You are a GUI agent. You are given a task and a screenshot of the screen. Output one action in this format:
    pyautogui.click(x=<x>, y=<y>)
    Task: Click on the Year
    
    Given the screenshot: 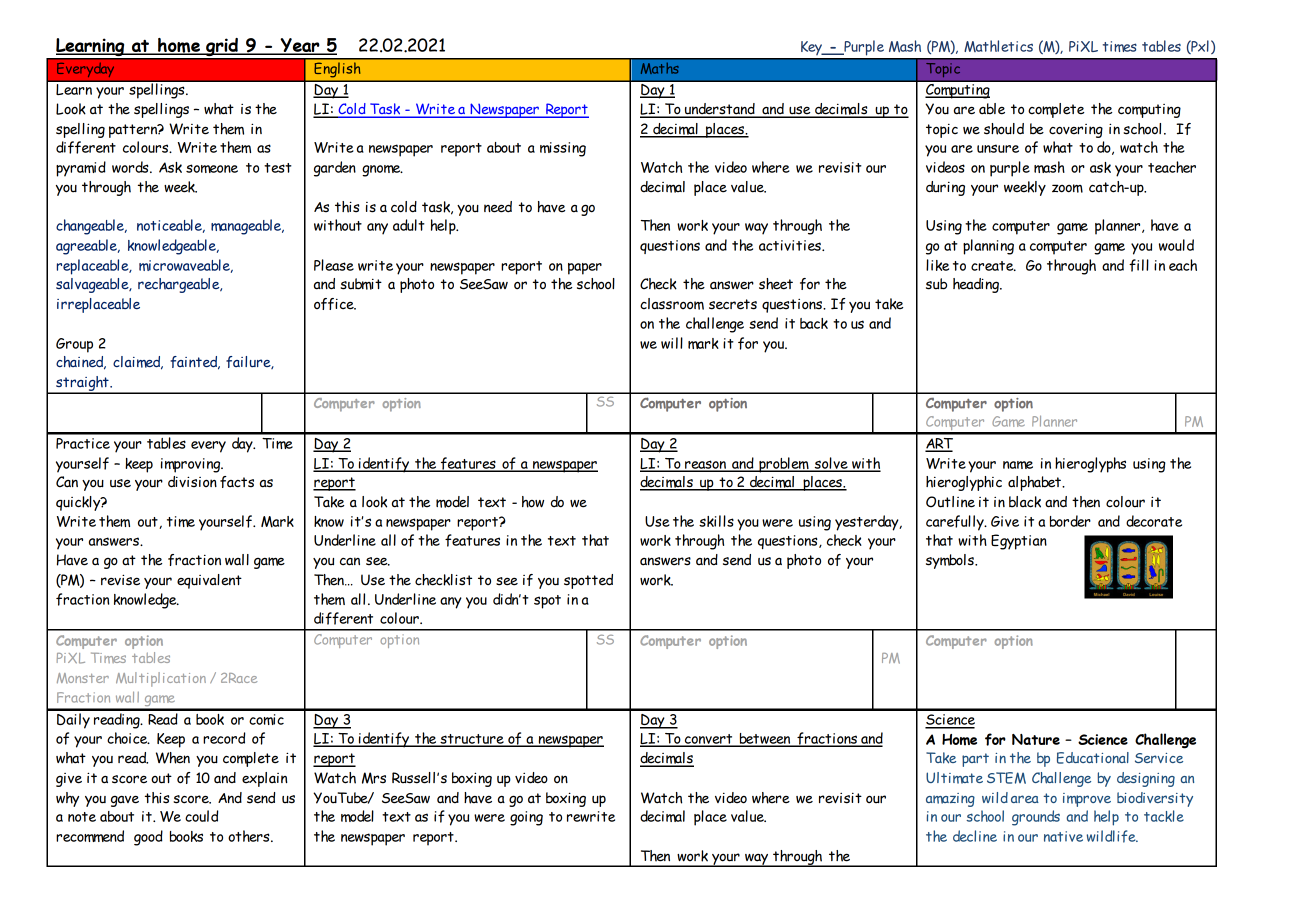 What is the action you would take?
    pyautogui.click(x=300, y=46)
